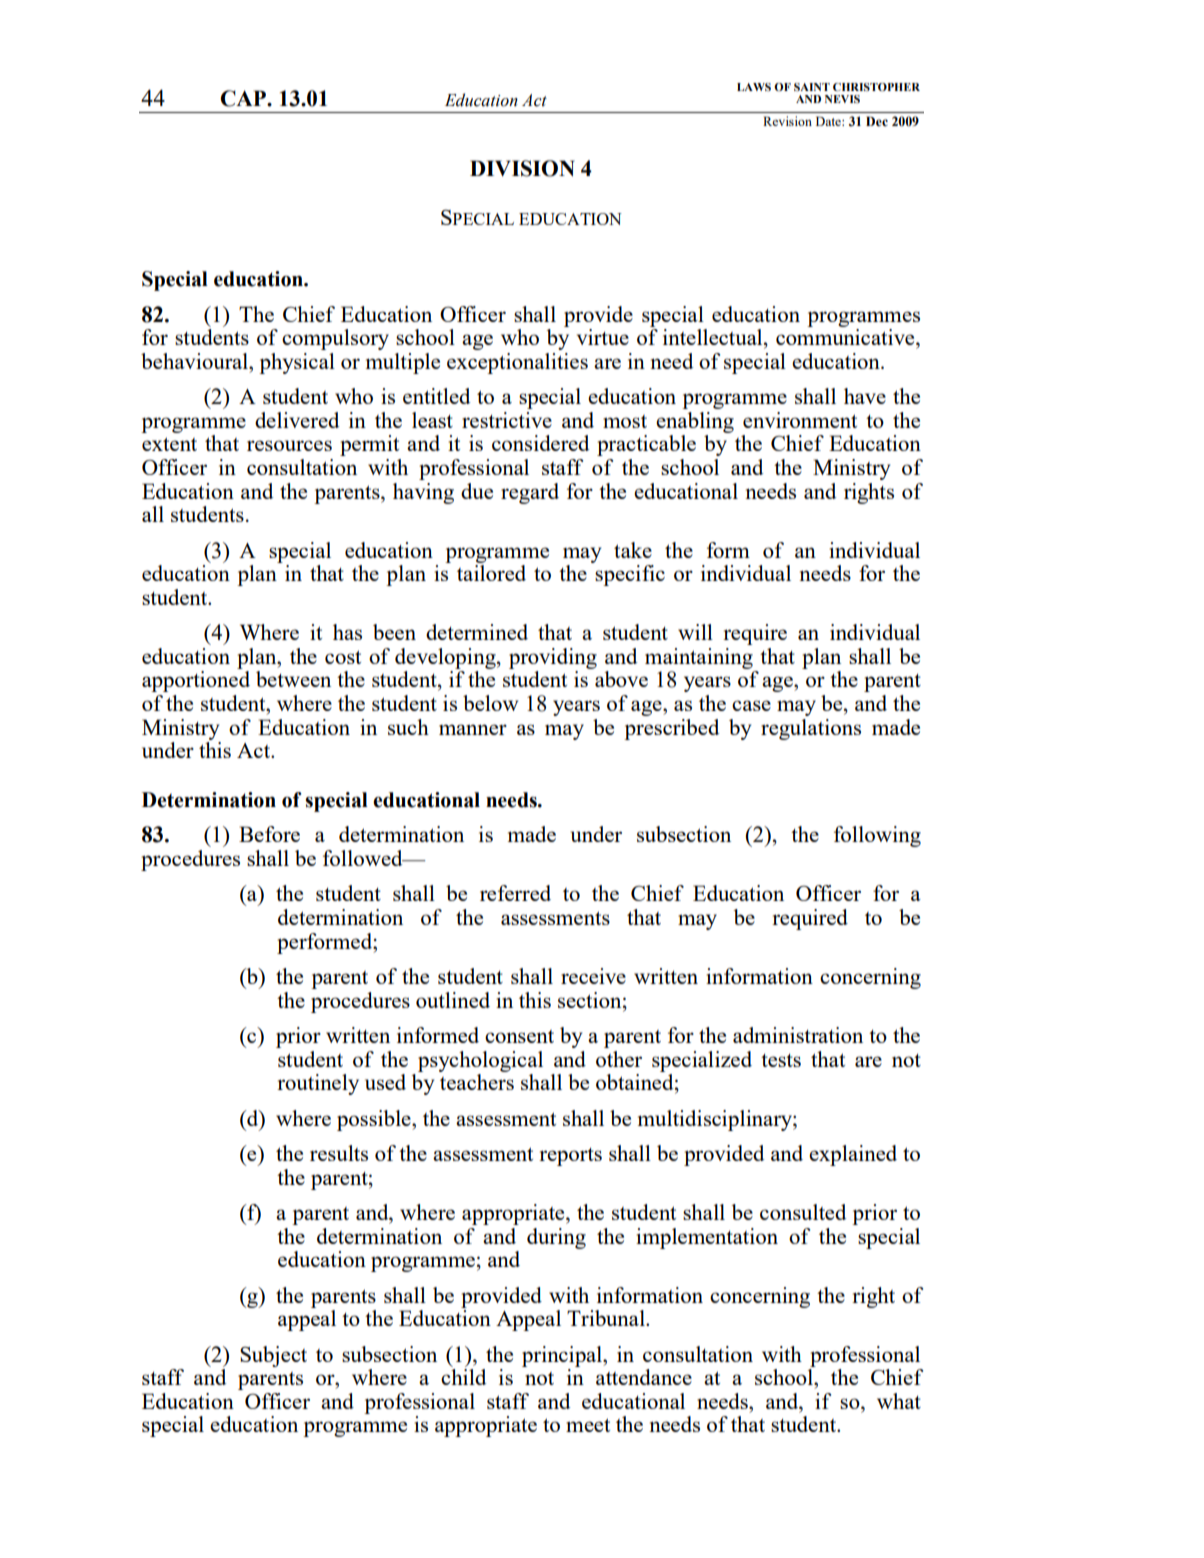  I want to click on meet, so click(588, 1425).
